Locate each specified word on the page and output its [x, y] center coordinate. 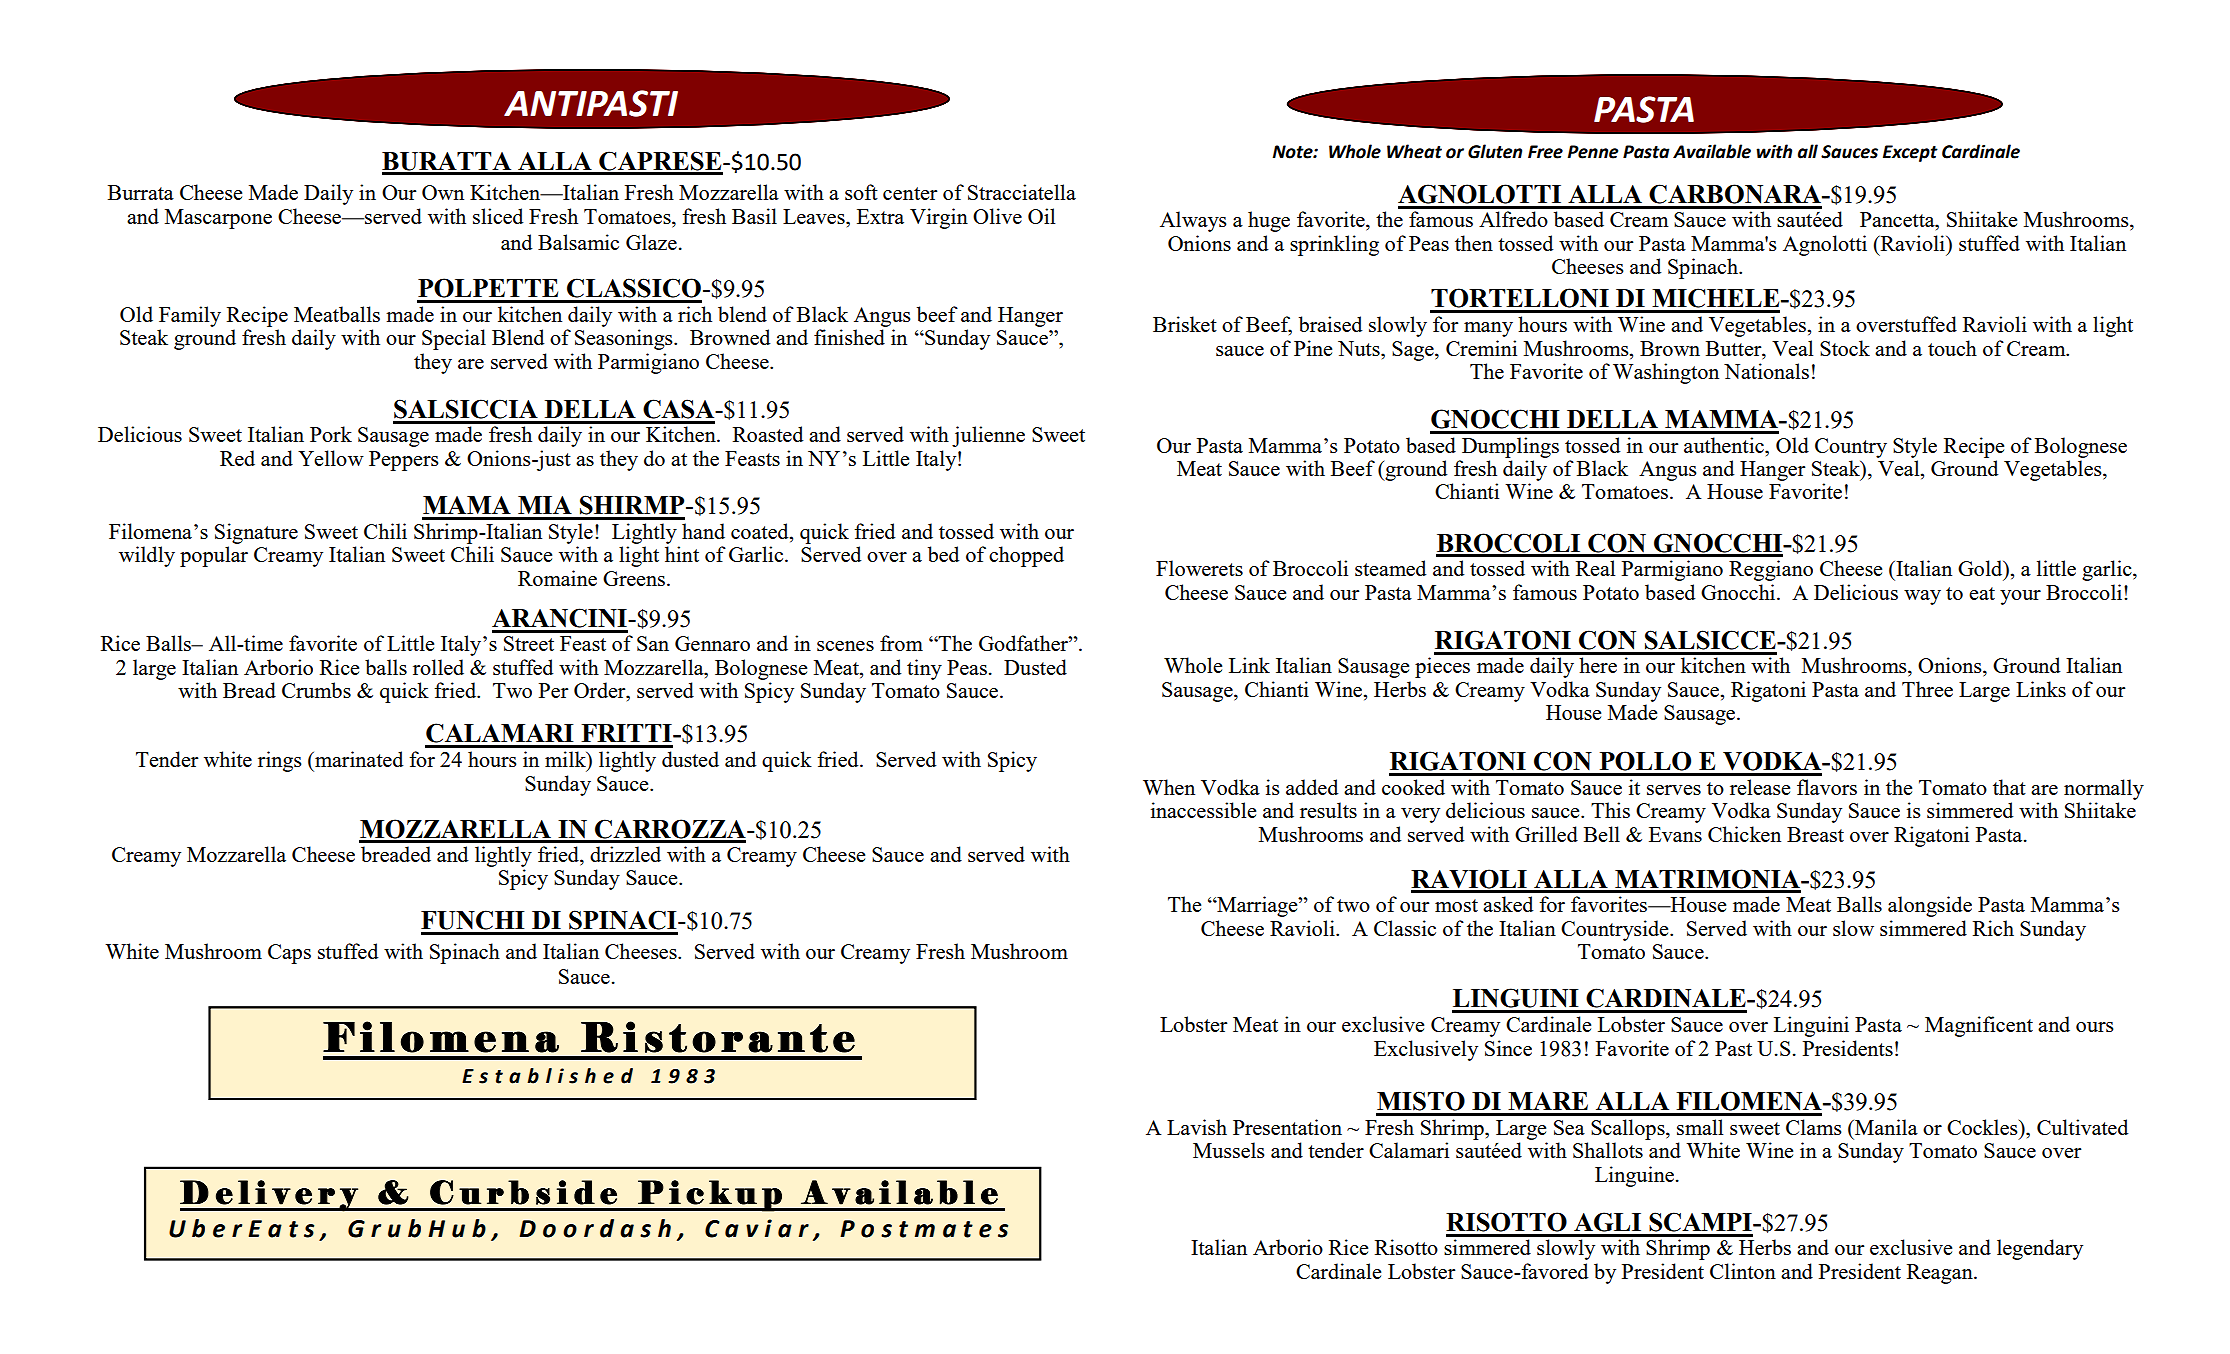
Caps [289, 954]
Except [1910, 153]
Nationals [1766, 371]
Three [1927, 689]
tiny [924, 669]
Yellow [331, 458]
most [1456, 905]
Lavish [1197, 1127]
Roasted [768, 434]
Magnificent [1979, 1026]
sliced [498, 216]
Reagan [1941, 1274]
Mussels [1229, 1150]
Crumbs [316, 690]
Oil [1041, 216]
